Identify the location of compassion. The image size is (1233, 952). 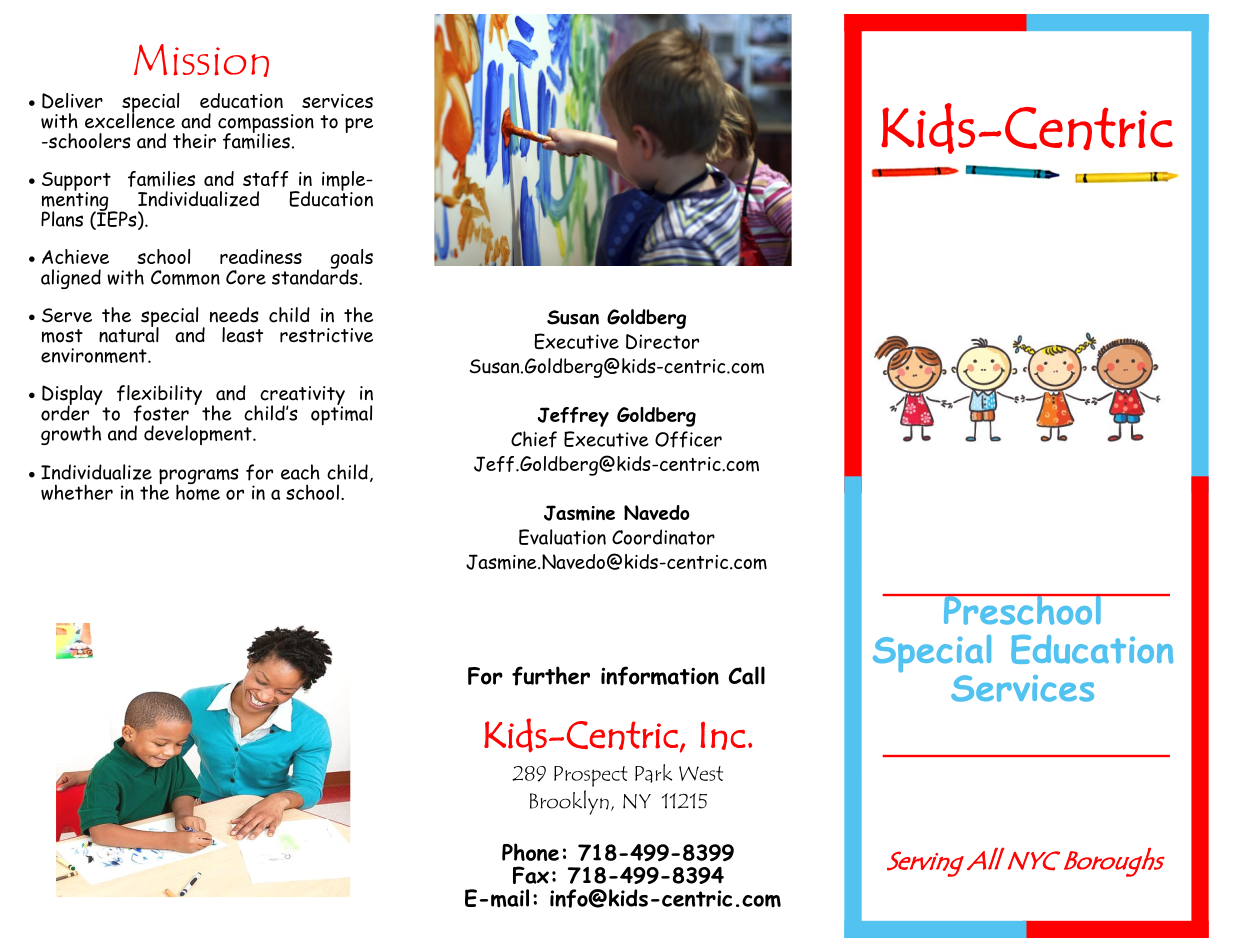
(266, 124).
